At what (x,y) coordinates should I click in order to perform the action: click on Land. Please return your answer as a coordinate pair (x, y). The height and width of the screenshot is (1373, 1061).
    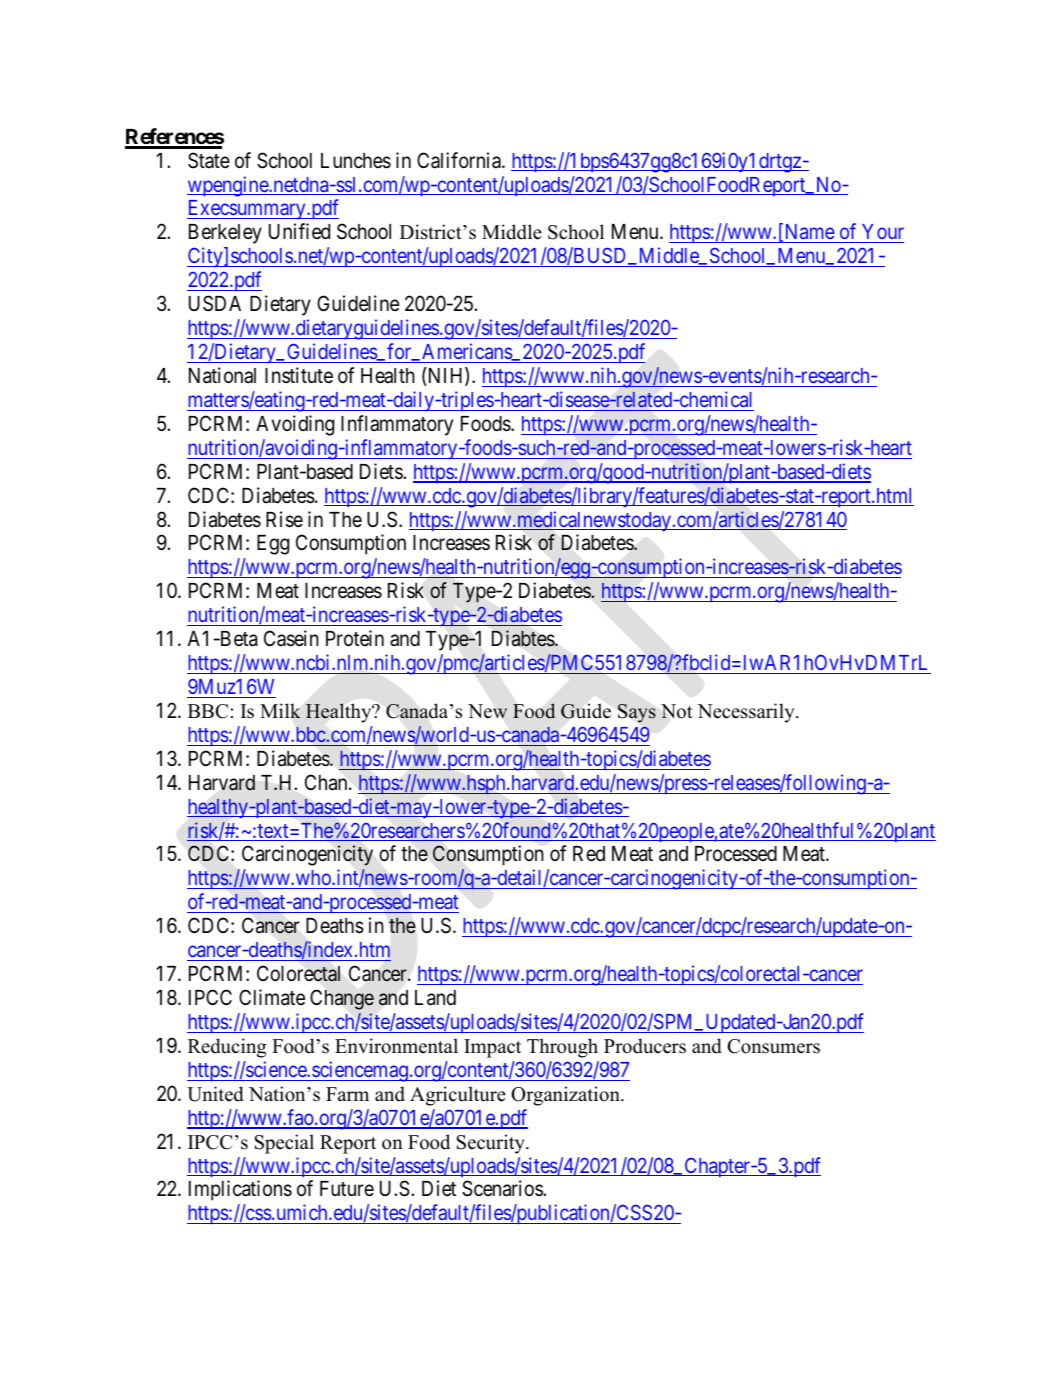
    Looking at the image, I should click on (435, 998).
